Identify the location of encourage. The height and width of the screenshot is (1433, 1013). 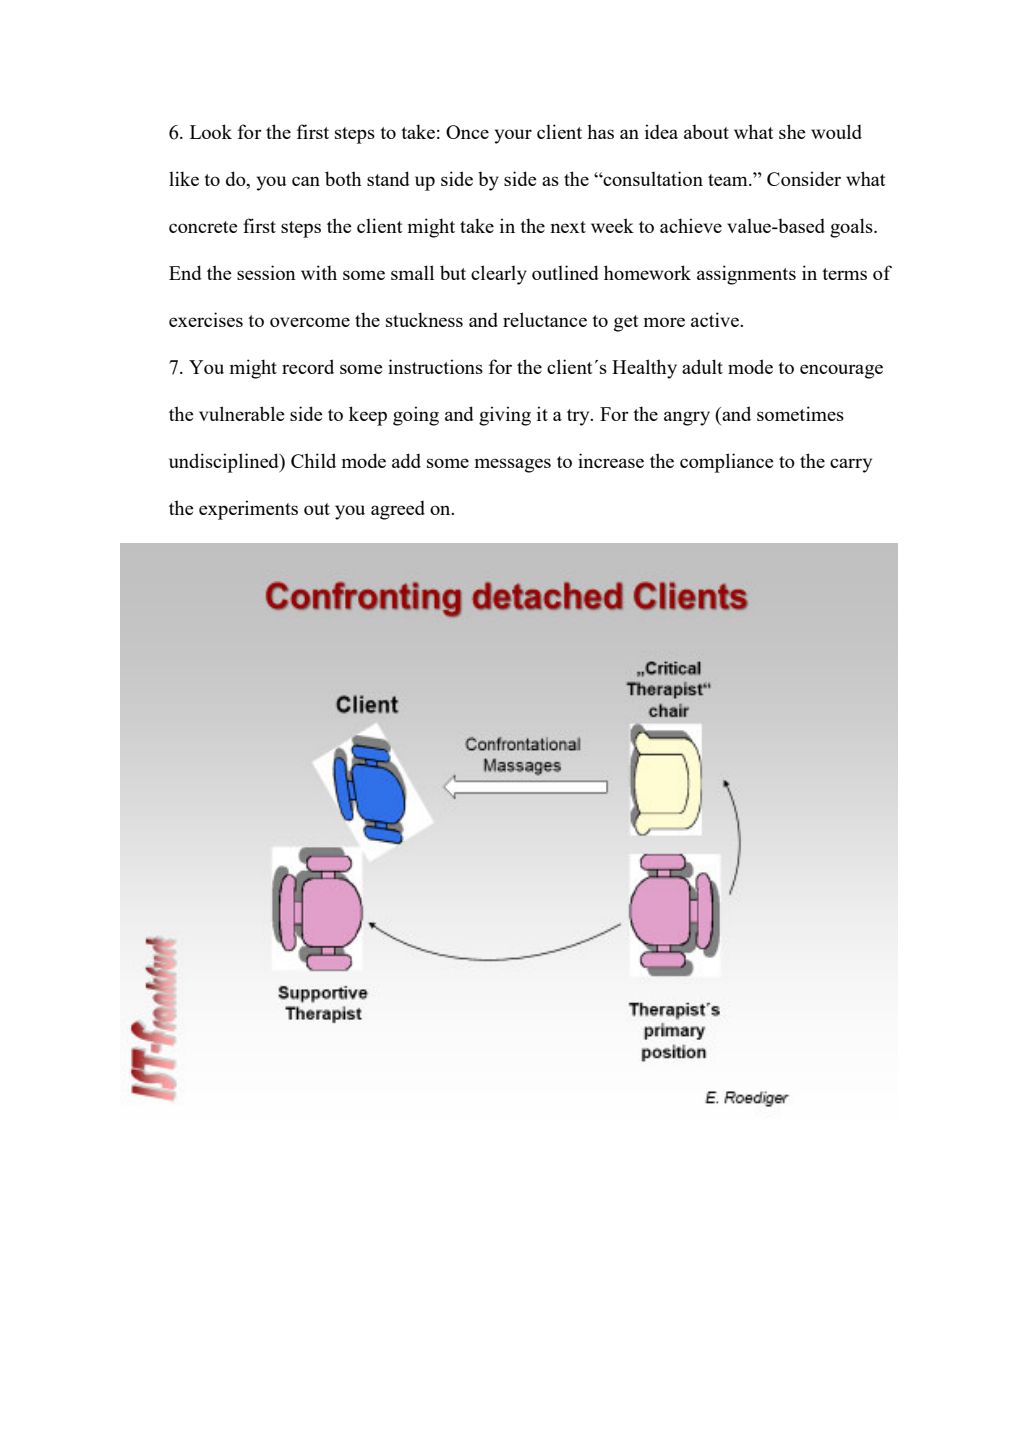
(841, 371).
